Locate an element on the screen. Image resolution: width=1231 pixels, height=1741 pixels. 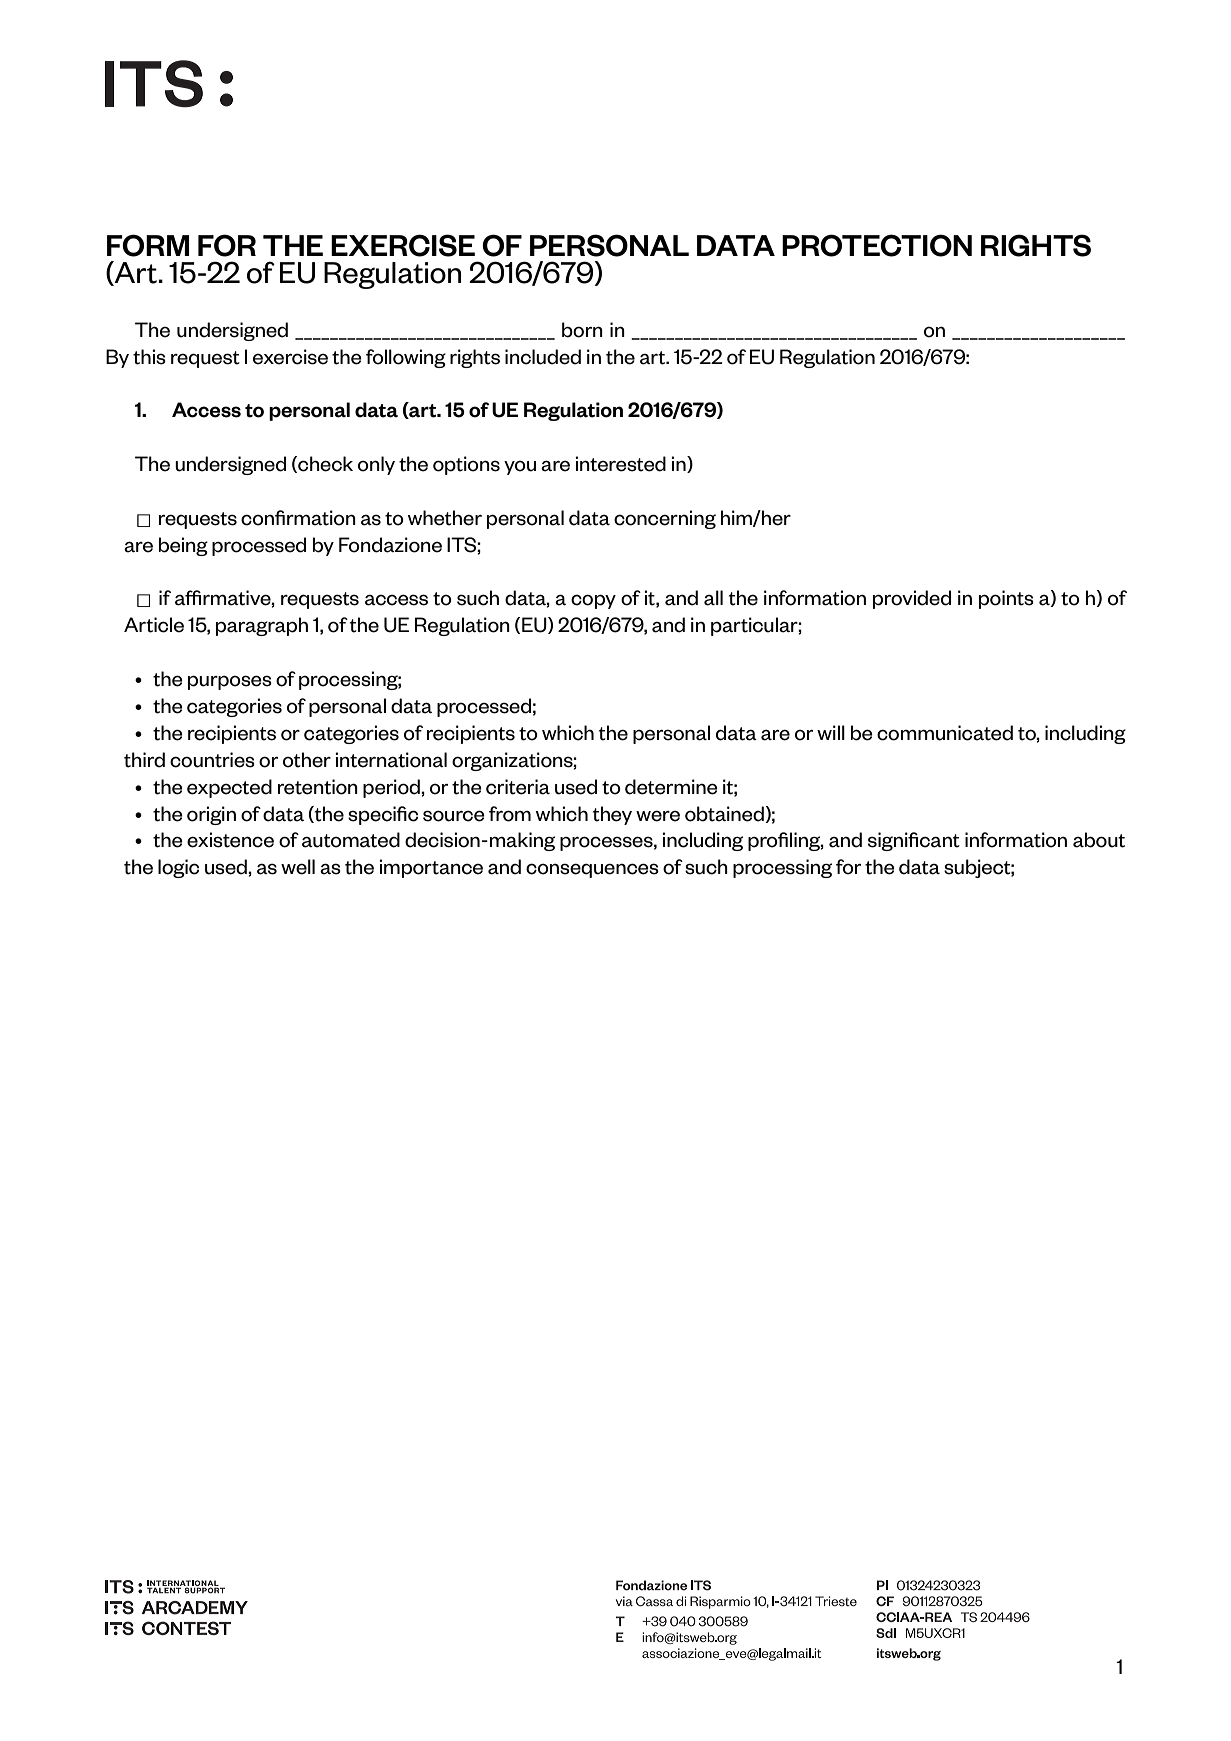
this is located at coordinates (149, 357).
